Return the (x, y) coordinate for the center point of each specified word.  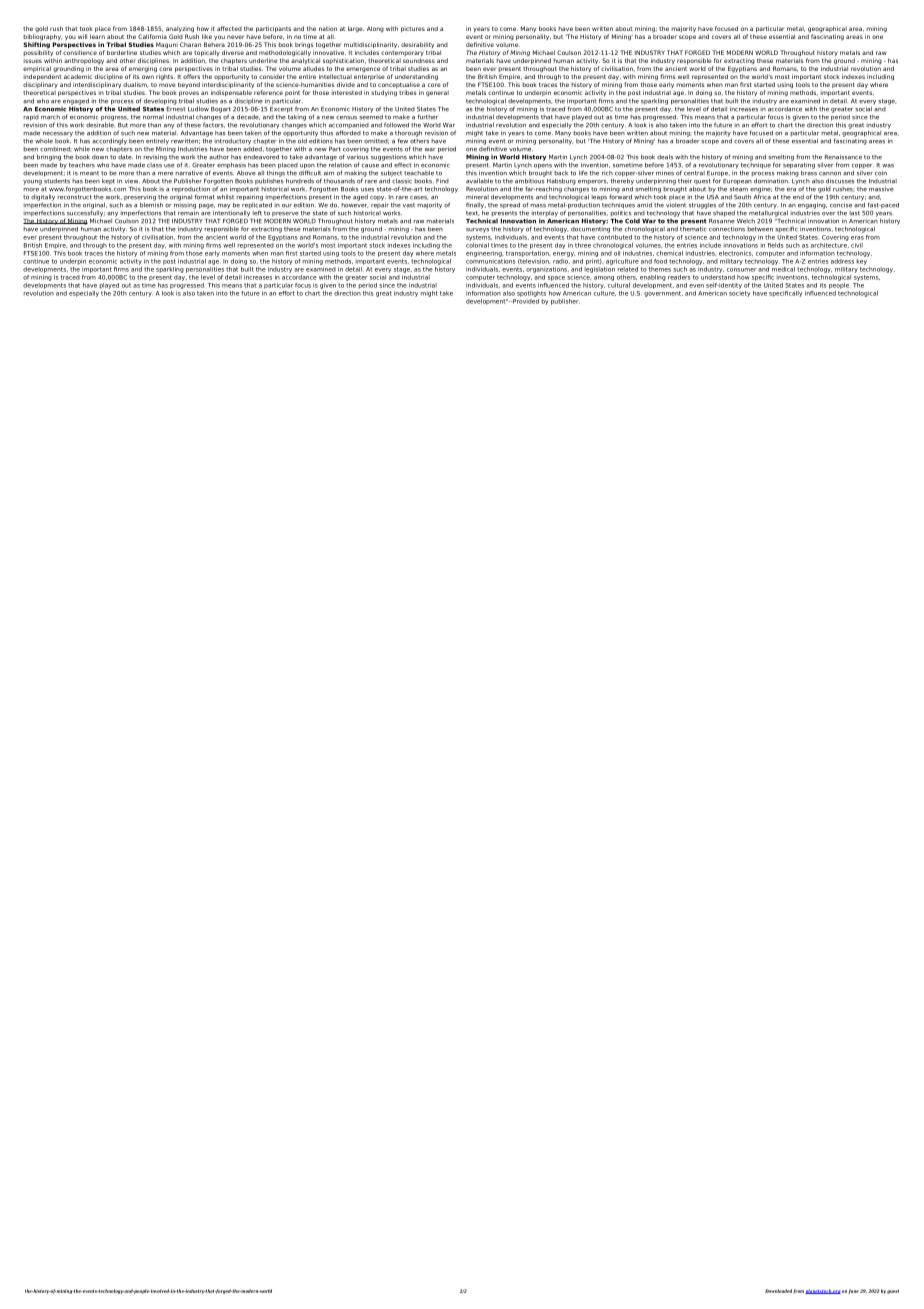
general (437, 93)
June (853, 1291)
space (556, 278)
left (257, 213)
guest (893, 1292)
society (739, 292)
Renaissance (843, 157)
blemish (151, 204)
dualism (136, 85)
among (604, 278)
